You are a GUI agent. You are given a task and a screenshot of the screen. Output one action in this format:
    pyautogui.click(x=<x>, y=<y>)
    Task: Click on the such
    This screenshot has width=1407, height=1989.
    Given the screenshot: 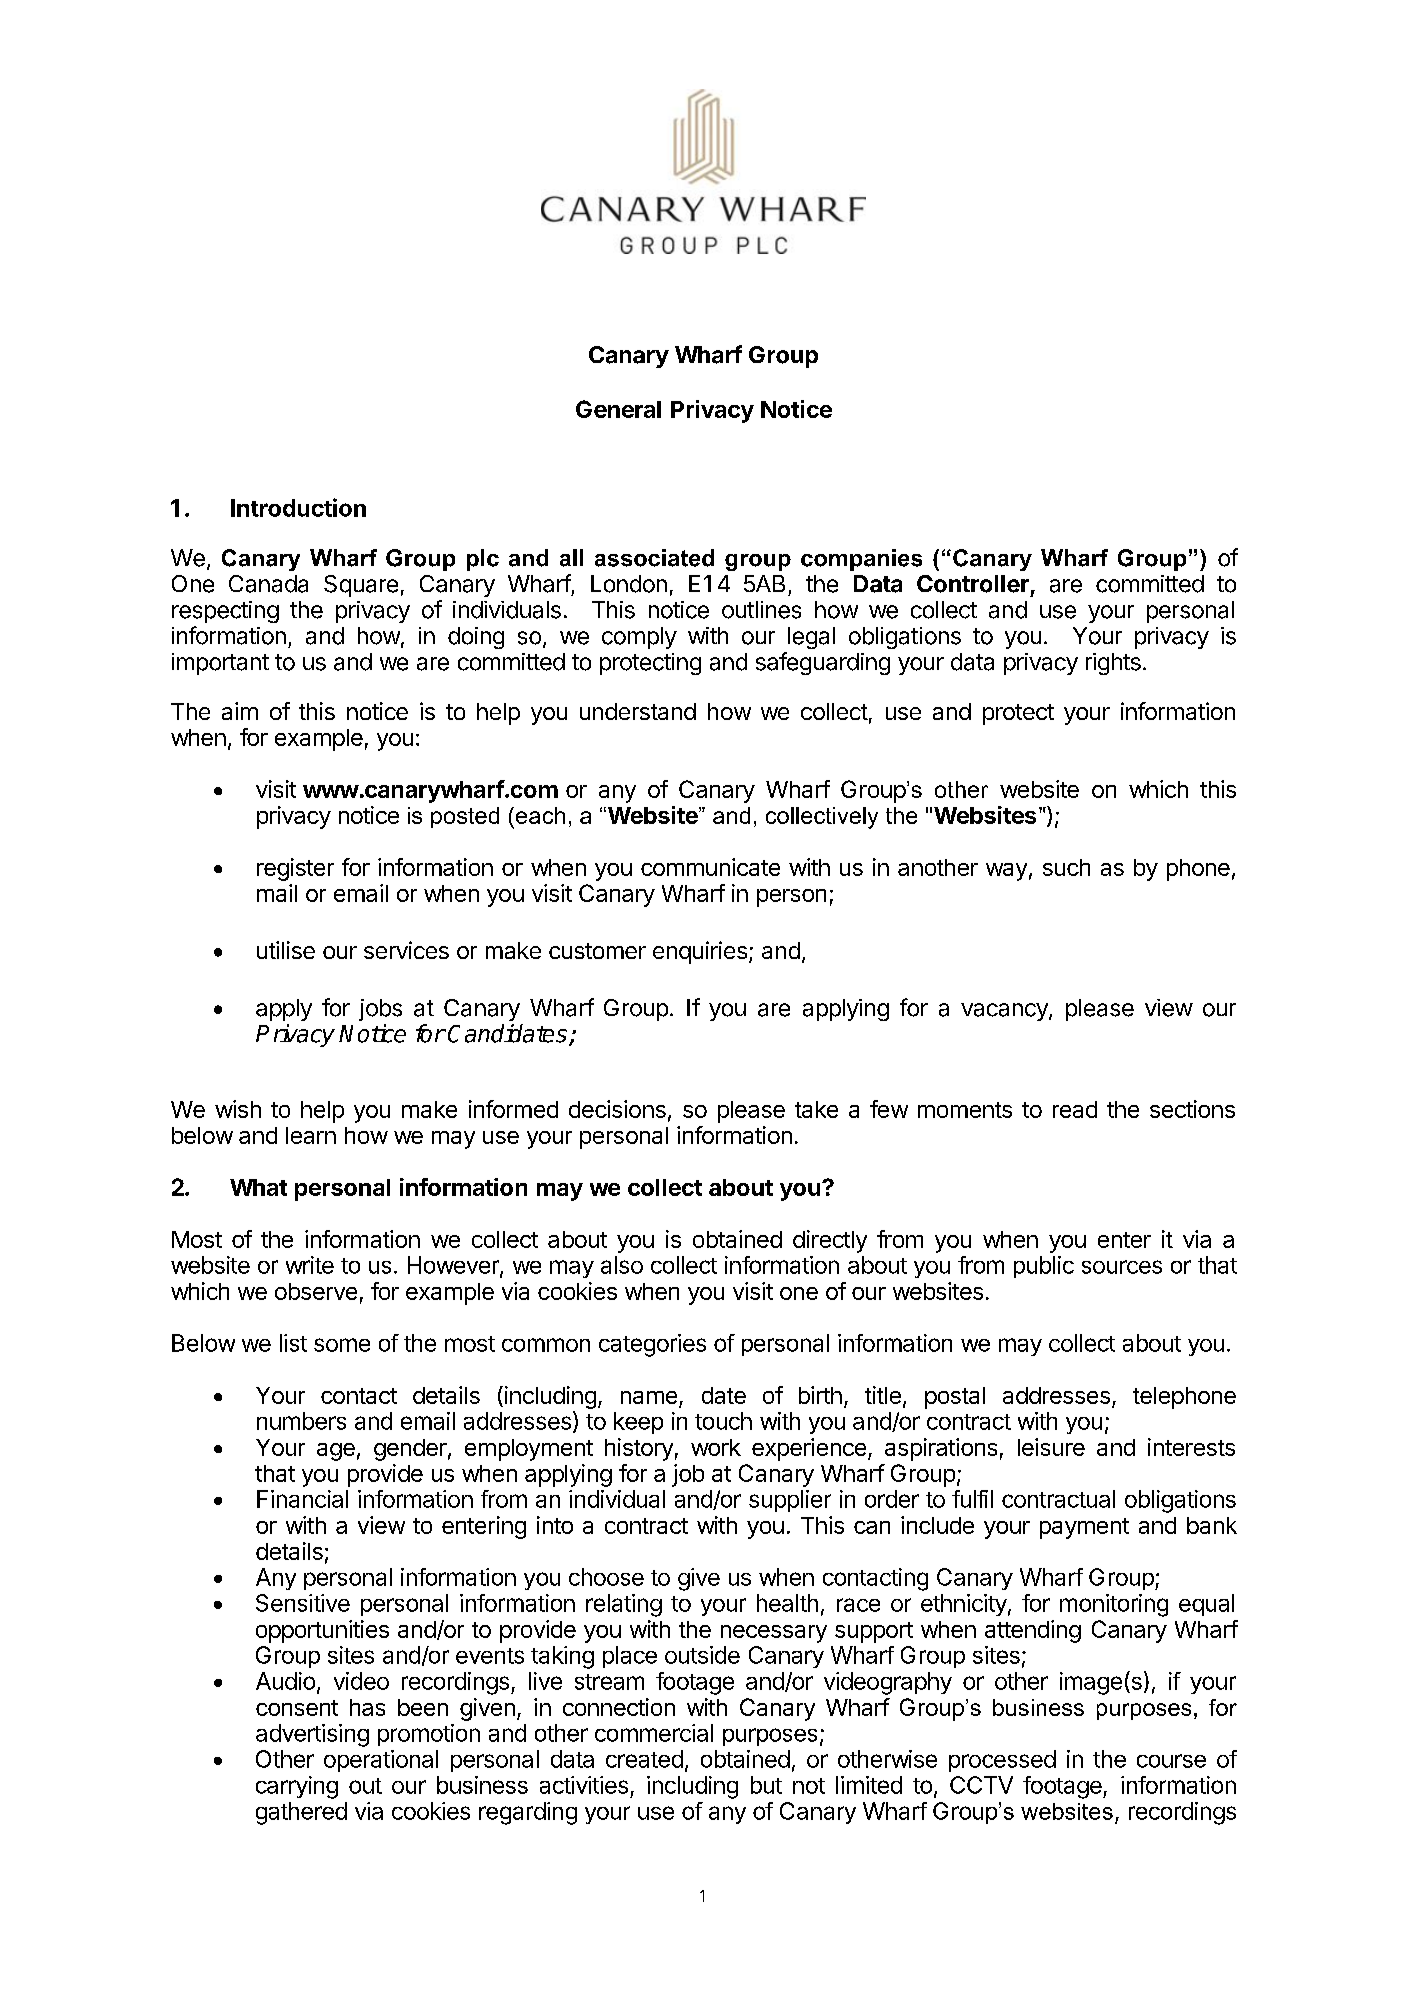 What is the action you would take?
    pyautogui.click(x=1066, y=867)
